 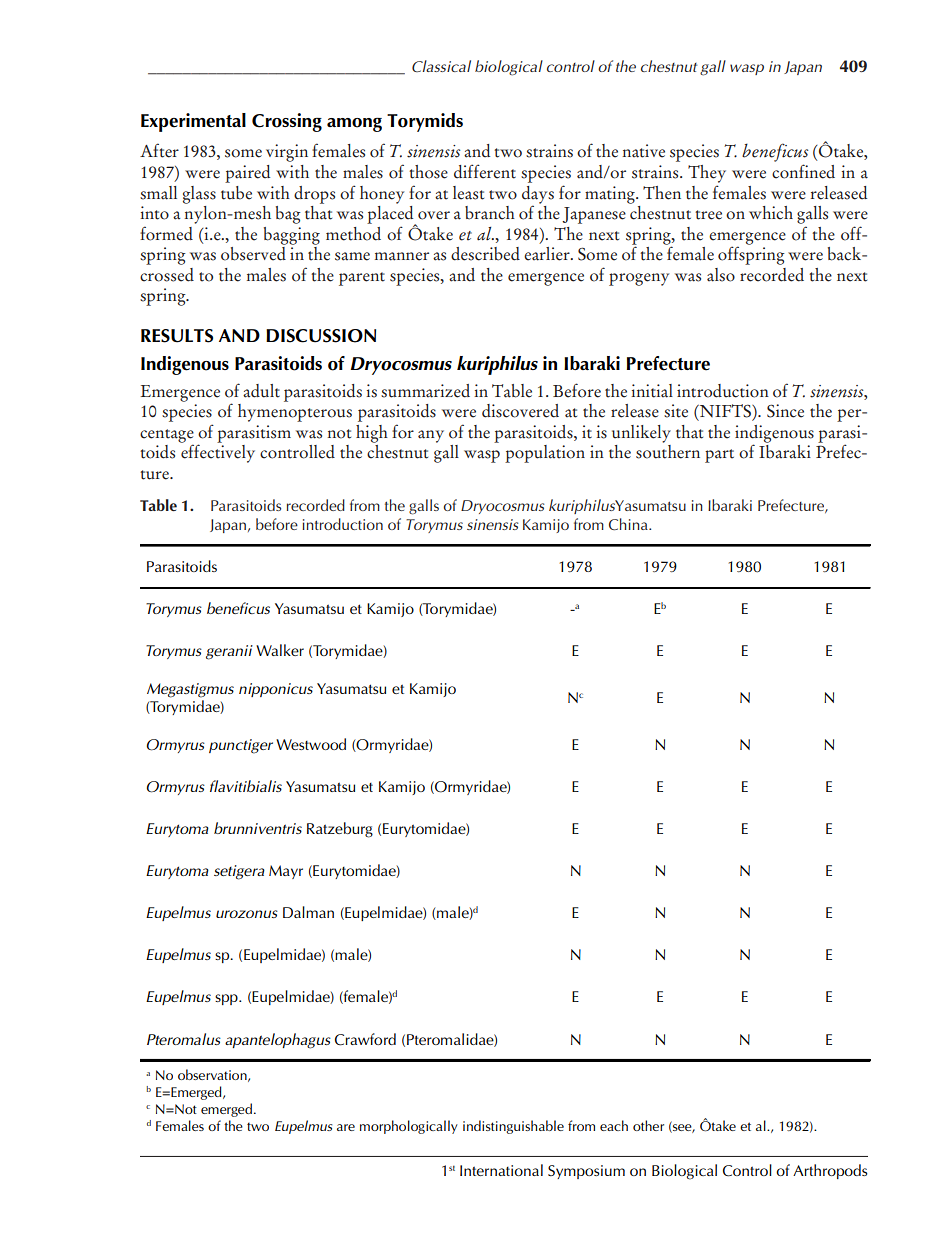 What do you see at coordinates (409, 1127) in the screenshot?
I see `morphologically` at bounding box center [409, 1127].
